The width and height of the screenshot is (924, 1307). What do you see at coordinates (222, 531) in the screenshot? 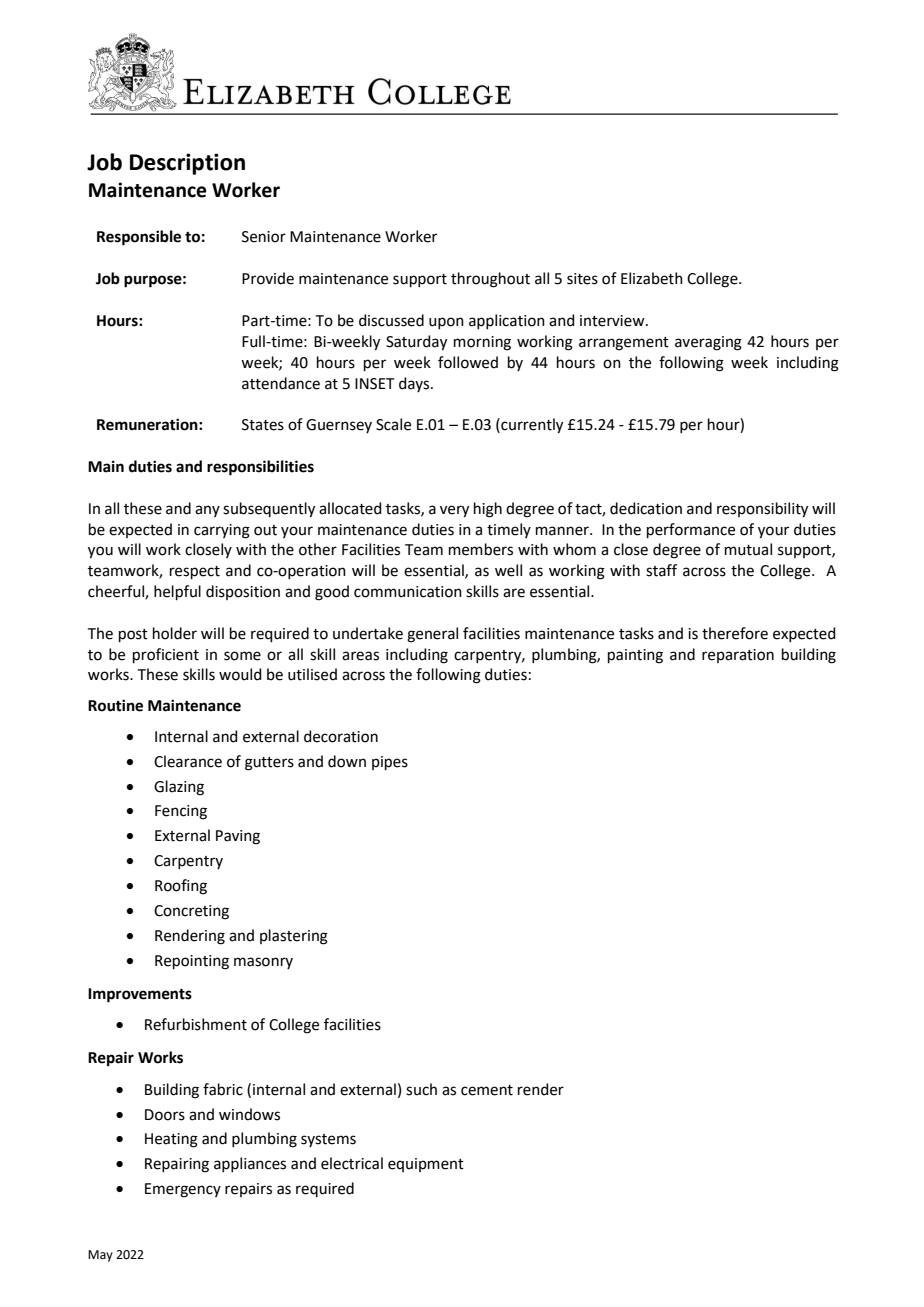
I see `carrying` at bounding box center [222, 531].
